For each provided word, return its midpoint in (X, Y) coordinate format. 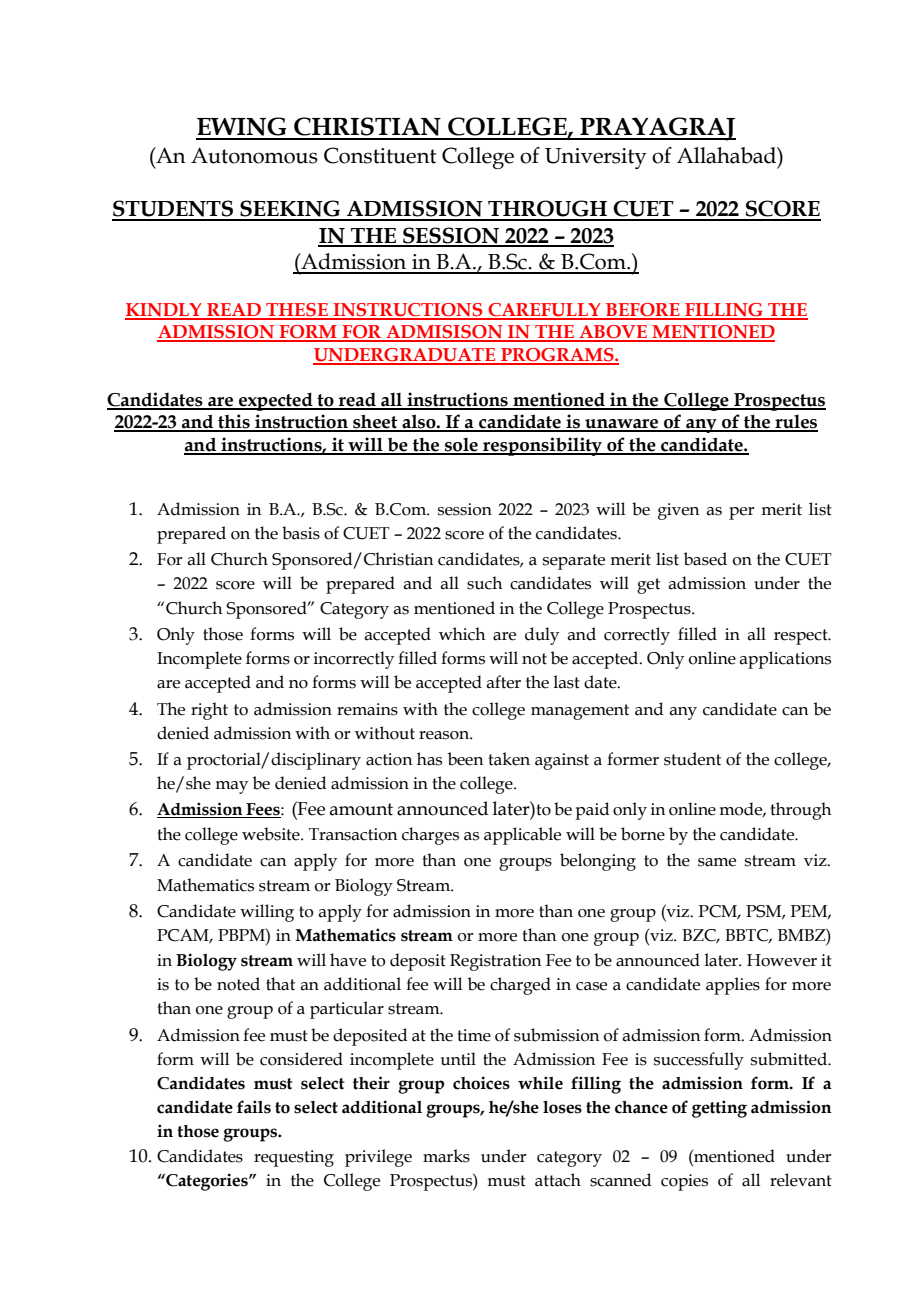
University (596, 158)
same (717, 862)
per (741, 513)
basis (301, 533)
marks (446, 1156)
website (272, 834)
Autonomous (254, 155)
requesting (294, 1158)
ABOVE (613, 333)
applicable (522, 836)
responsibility (542, 446)
